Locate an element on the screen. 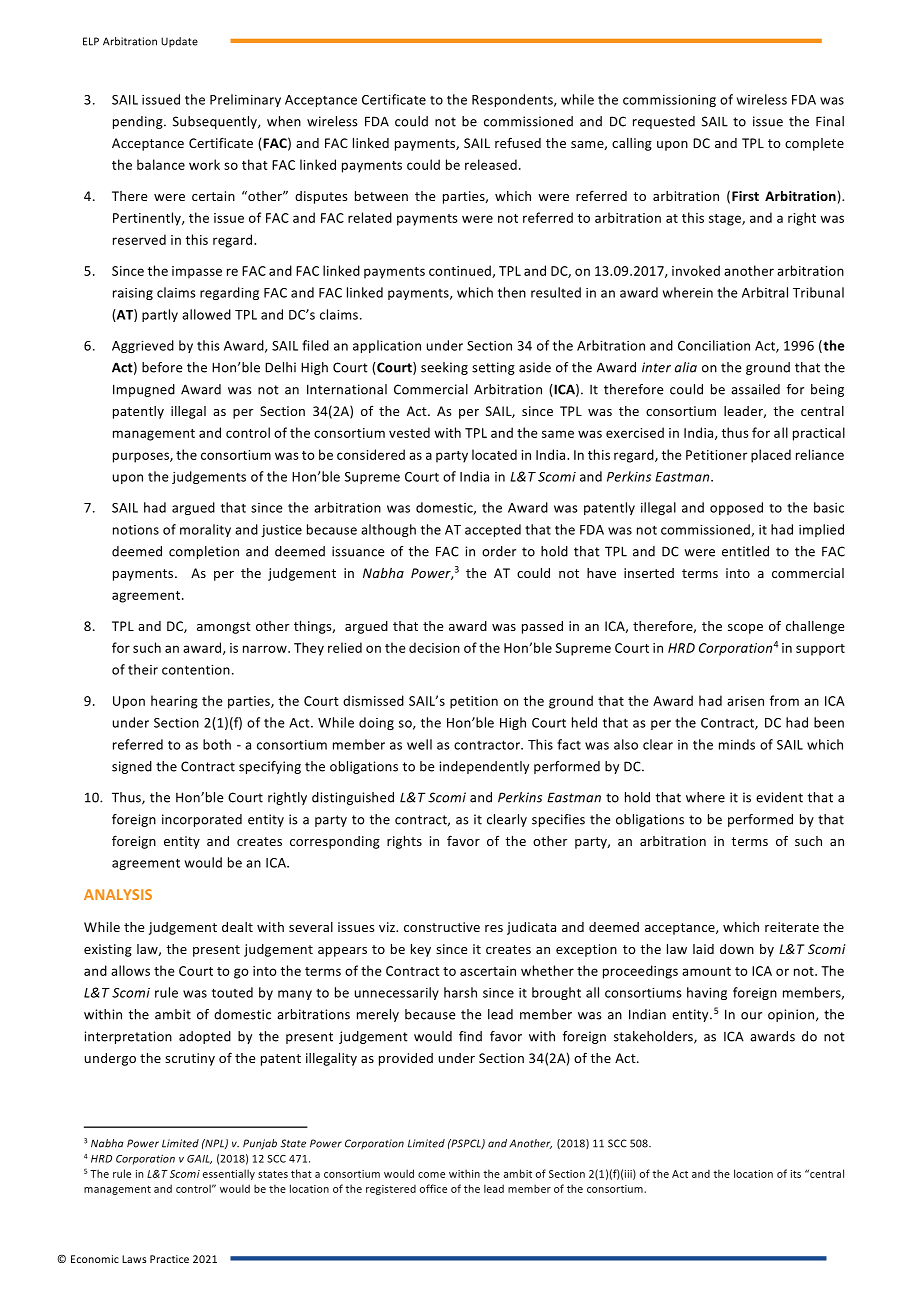 The width and height of the screenshot is (924, 1308). independently is located at coordinates (484, 767).
